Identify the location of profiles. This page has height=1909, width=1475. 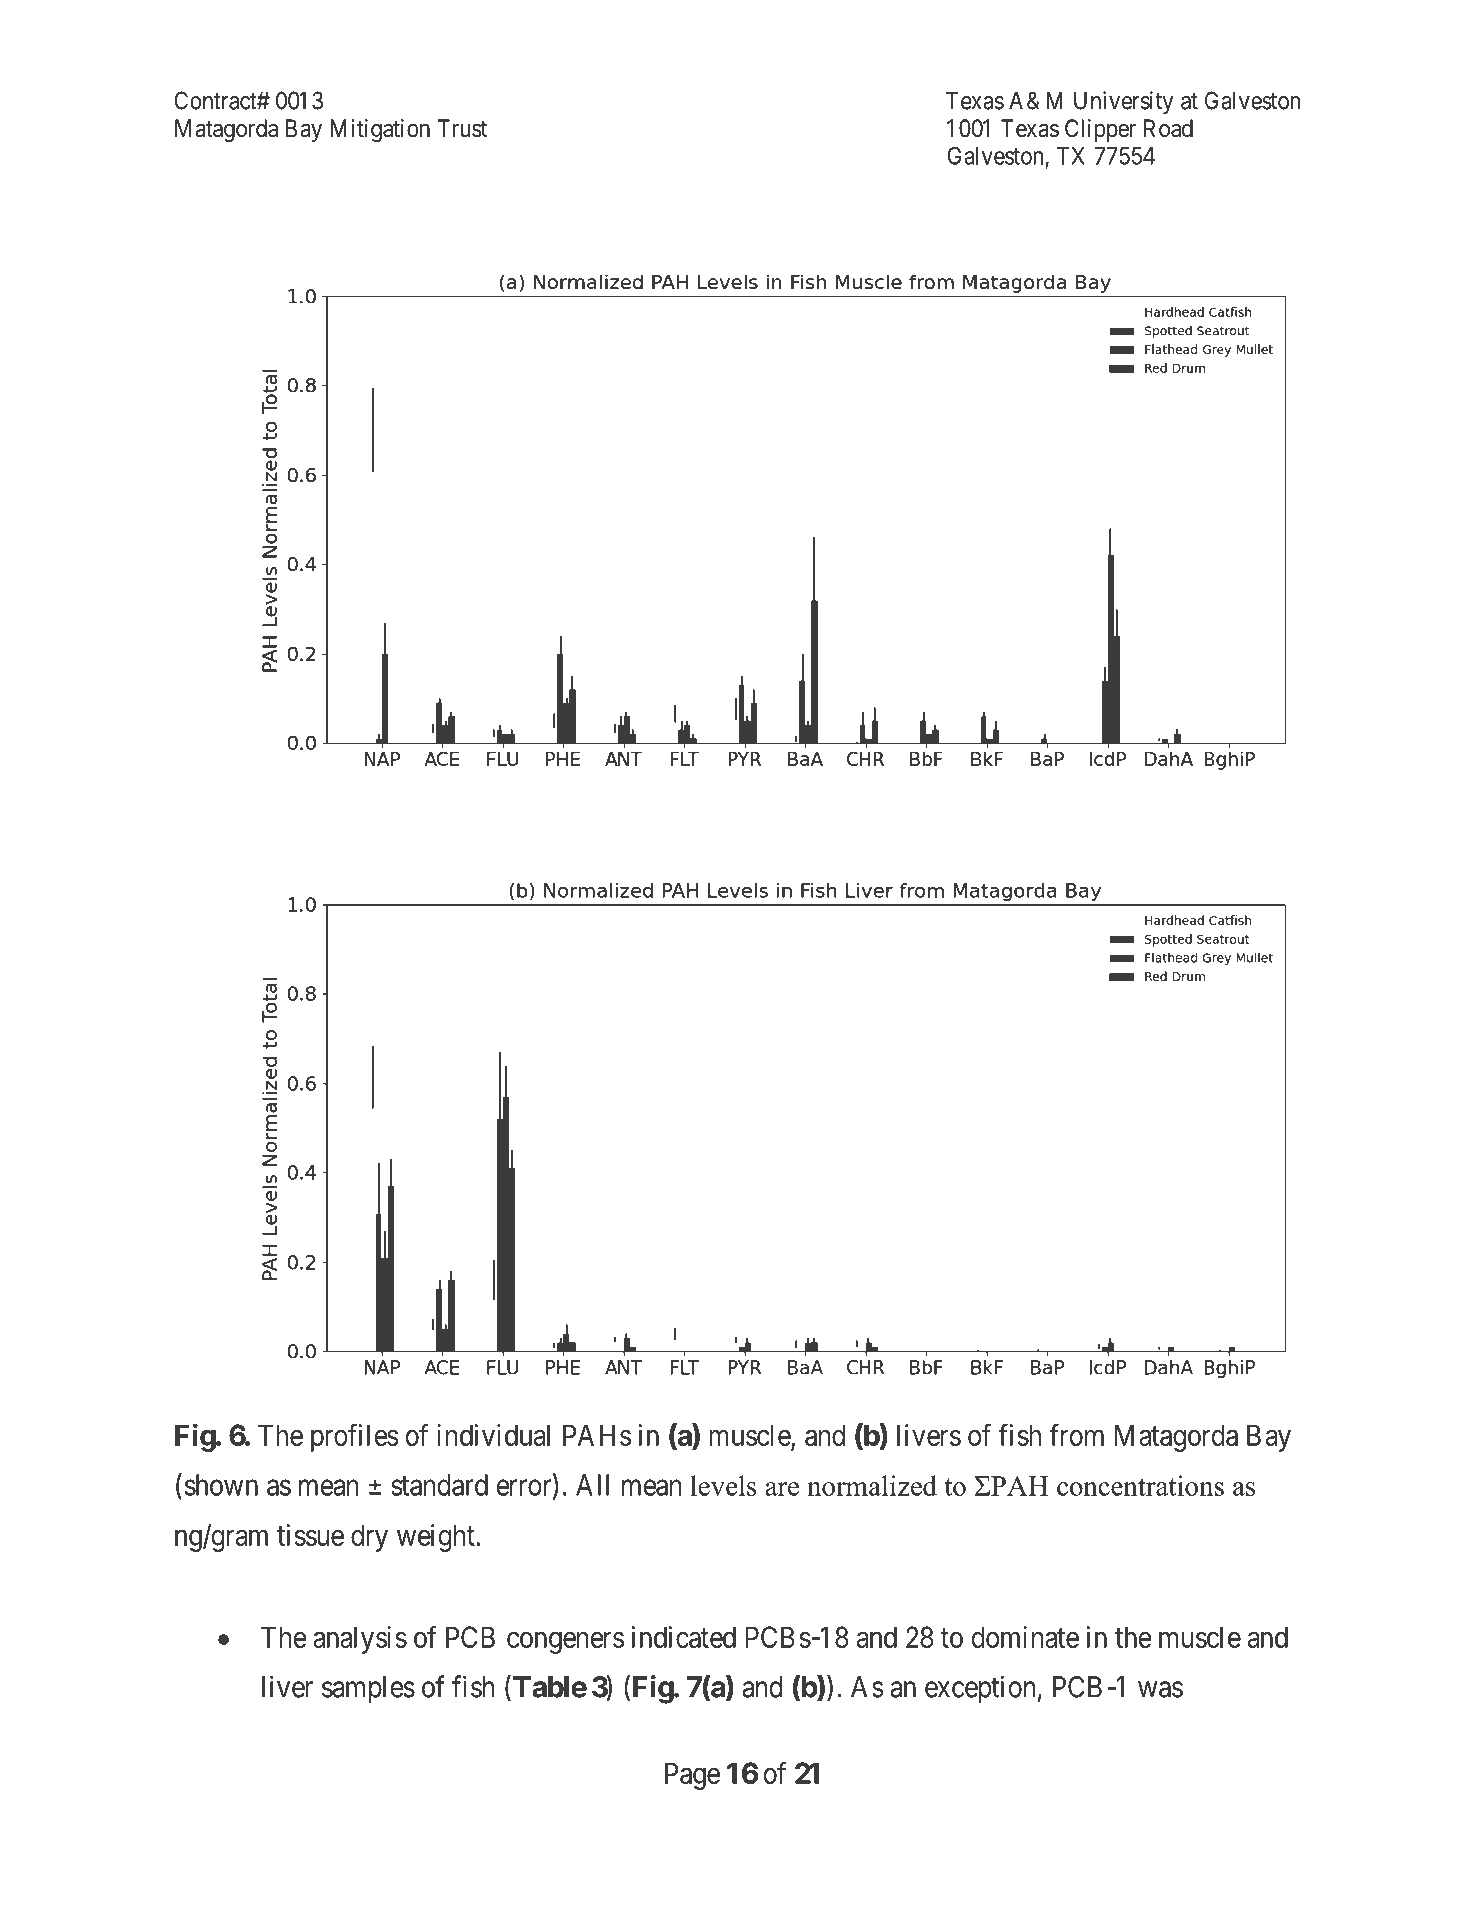
(355, 1438).
